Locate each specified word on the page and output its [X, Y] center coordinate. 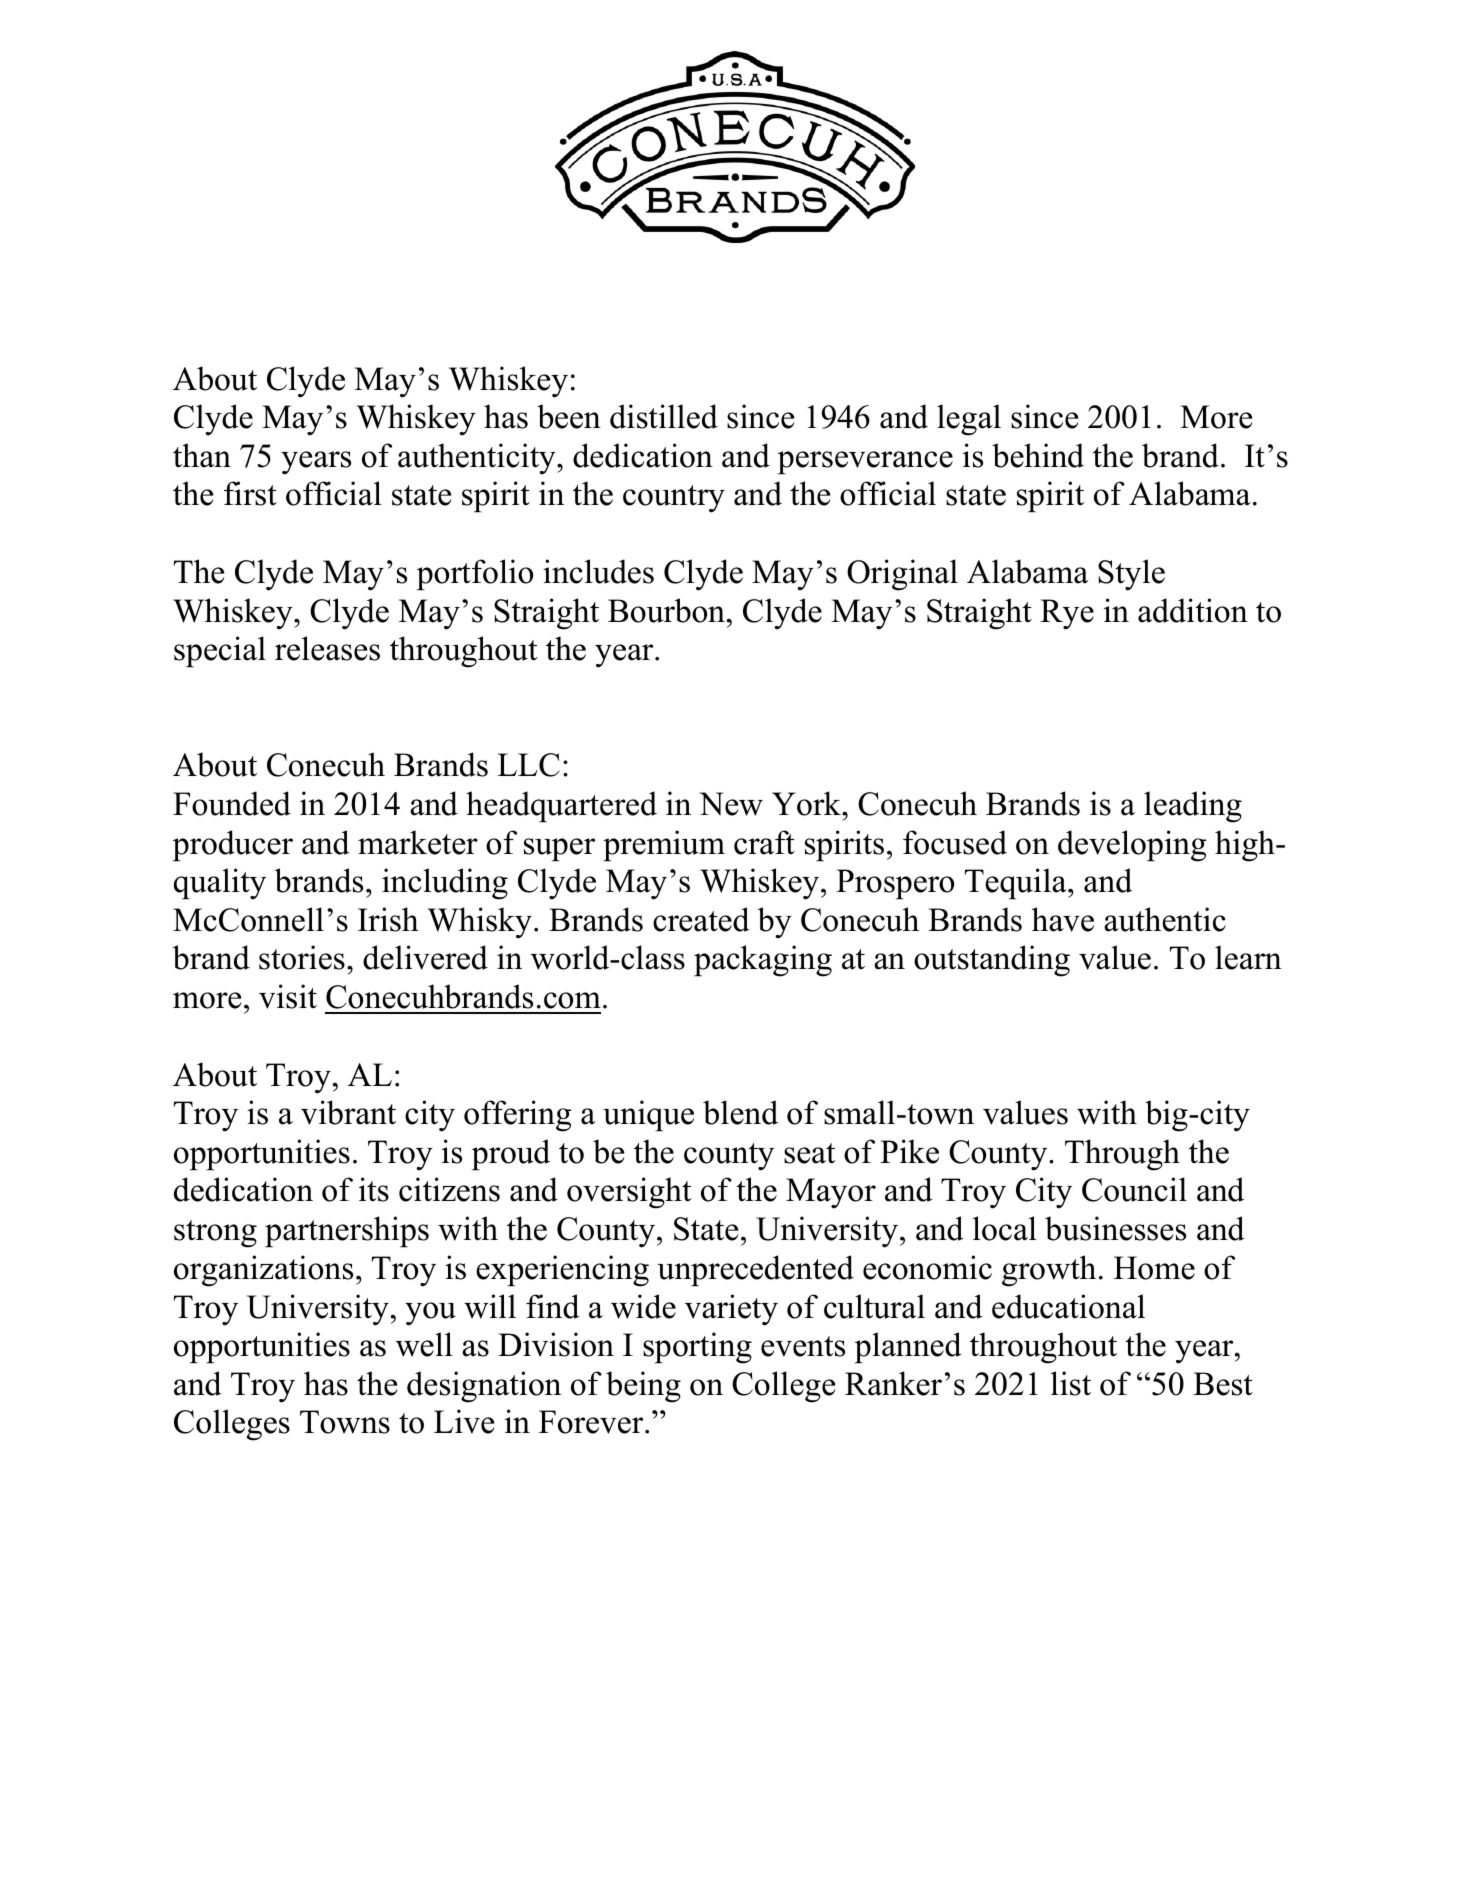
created [701, 919]
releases [327, 648]
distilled [664, 416]
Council [1134, 1189]
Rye [1067, 614]
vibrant [348, 1112]
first [250, 493]
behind [1038, 455]
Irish [388, 919]
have [1063, 919]
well [424, 1344]
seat [809, 1153]
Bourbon [666, 610]
